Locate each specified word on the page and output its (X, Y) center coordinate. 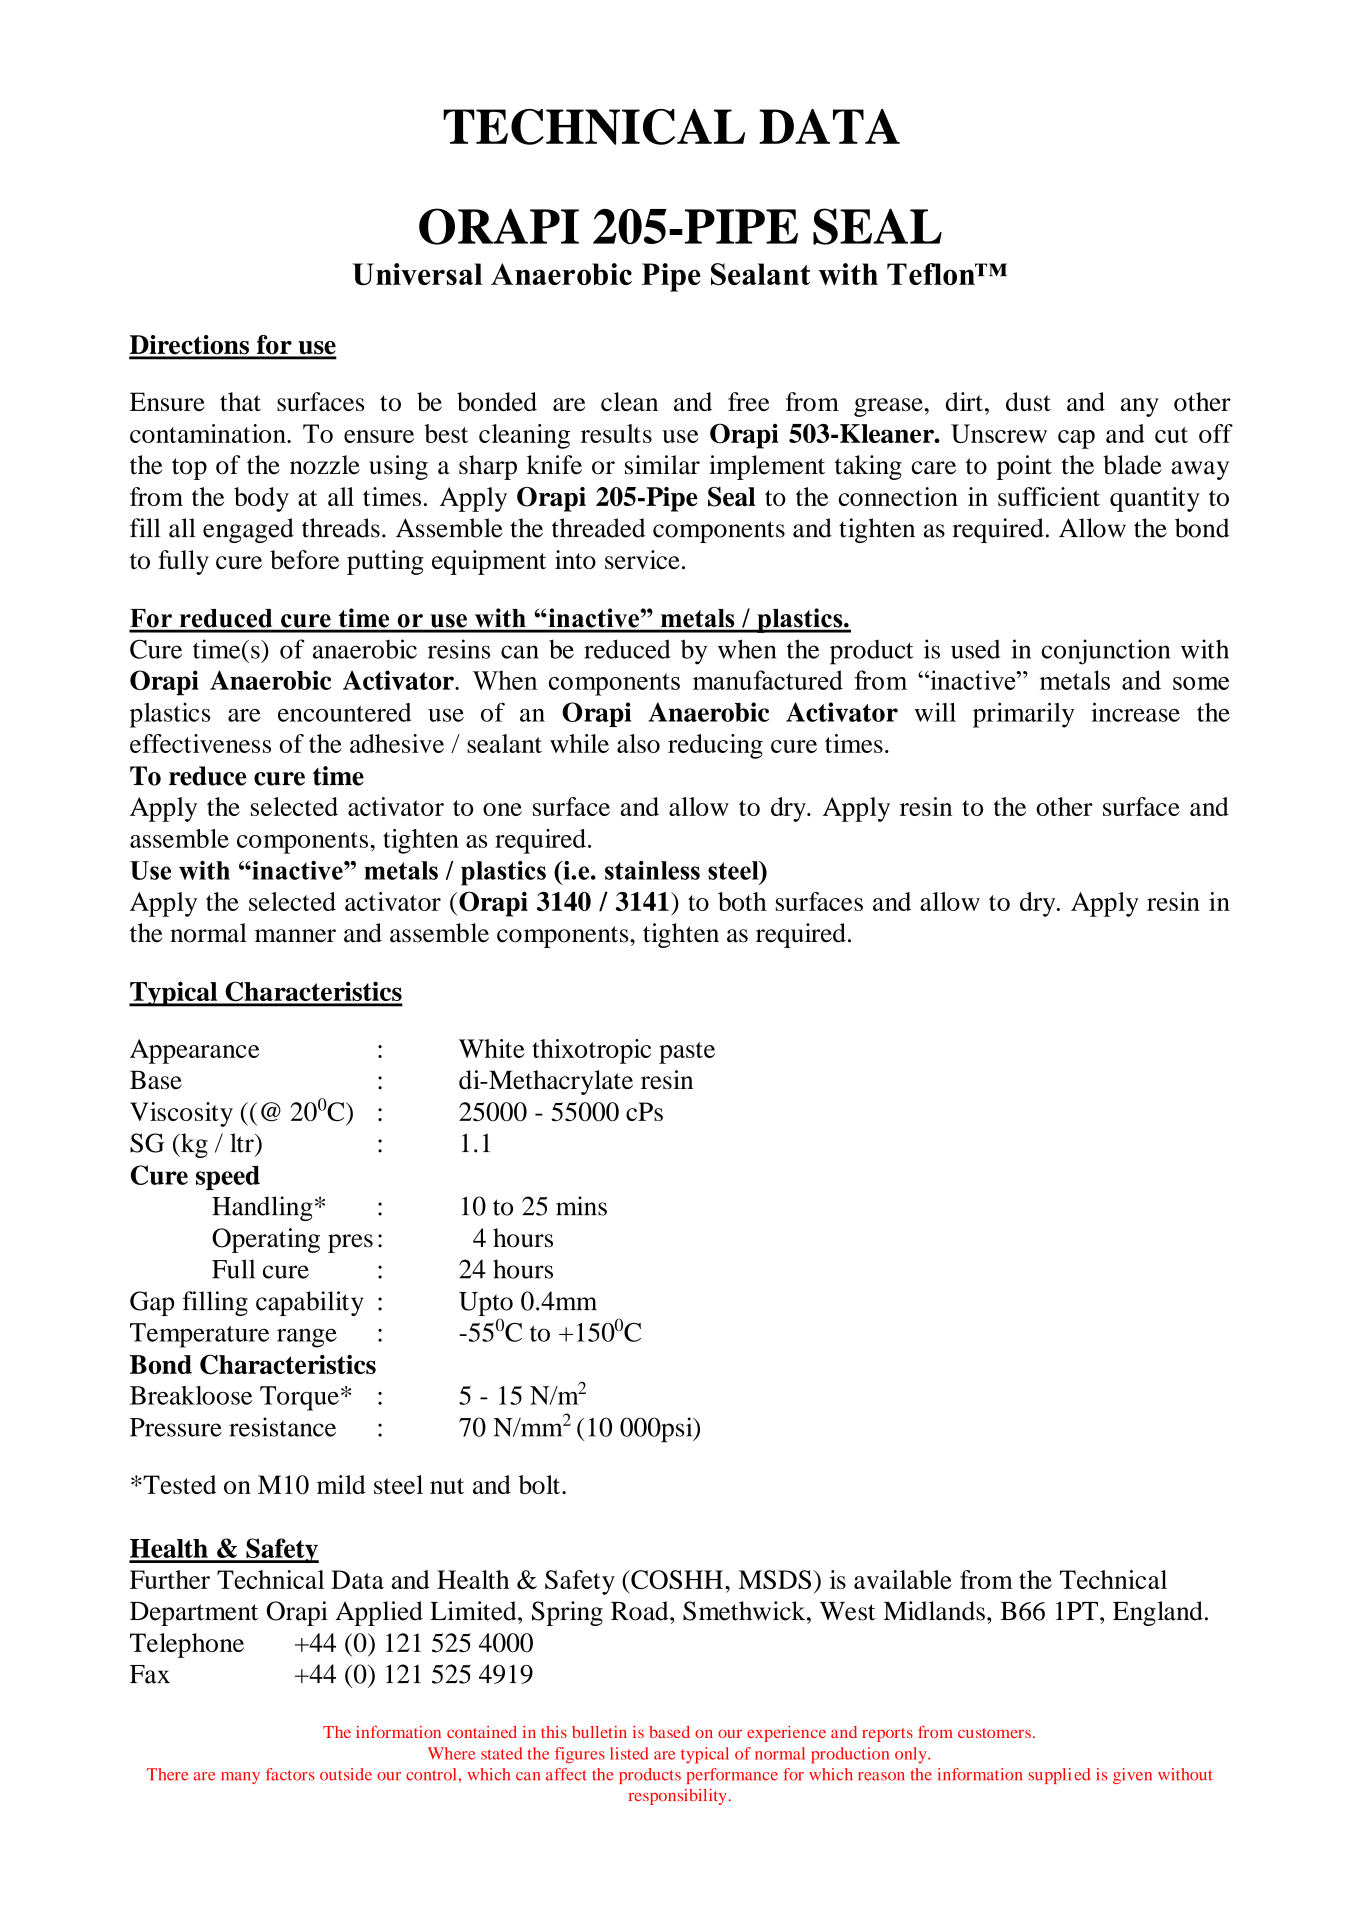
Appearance (195, 1051)
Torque (299, 1398)
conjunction (1105, 652)
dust (1028, 401)
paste (687, 1053)
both (742, 901)
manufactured (768, 680)
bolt (540, 1484)
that (240, 401)
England (1158, 1613)
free (749, 401)
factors (290, 1774)
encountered (344, 712)
